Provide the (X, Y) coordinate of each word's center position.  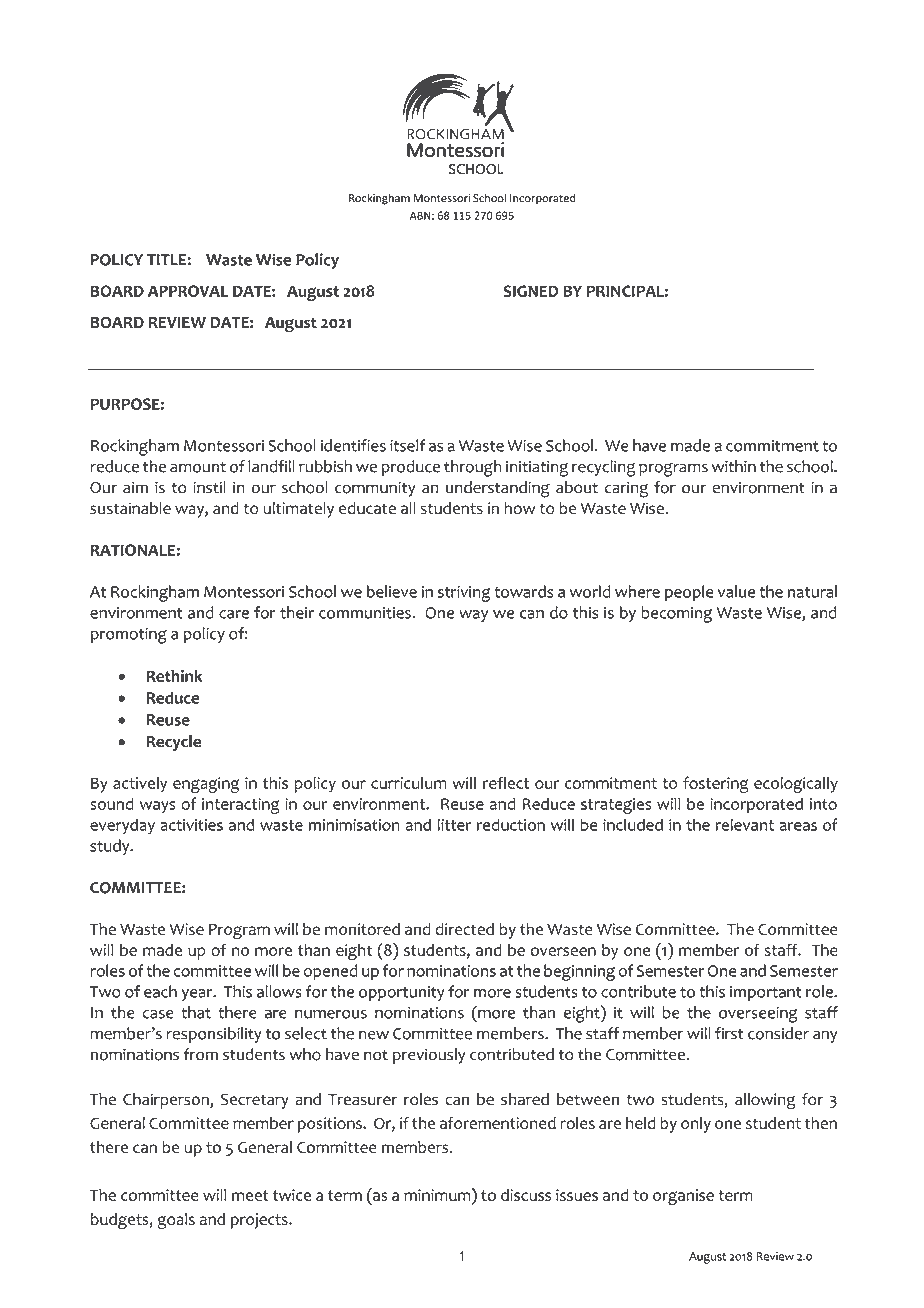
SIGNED (531, 291)
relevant (744, 824)
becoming (676, 614)
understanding (498, 489)
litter (455, 824)
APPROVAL (188, 291)
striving (464, 594)
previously (428, 1056)
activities (191, 825)
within (734, 466)
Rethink (175, 675)
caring (626, 489)
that (196, 1012)
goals (176, 1221)
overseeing (758, 1015)
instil (209, 487)
